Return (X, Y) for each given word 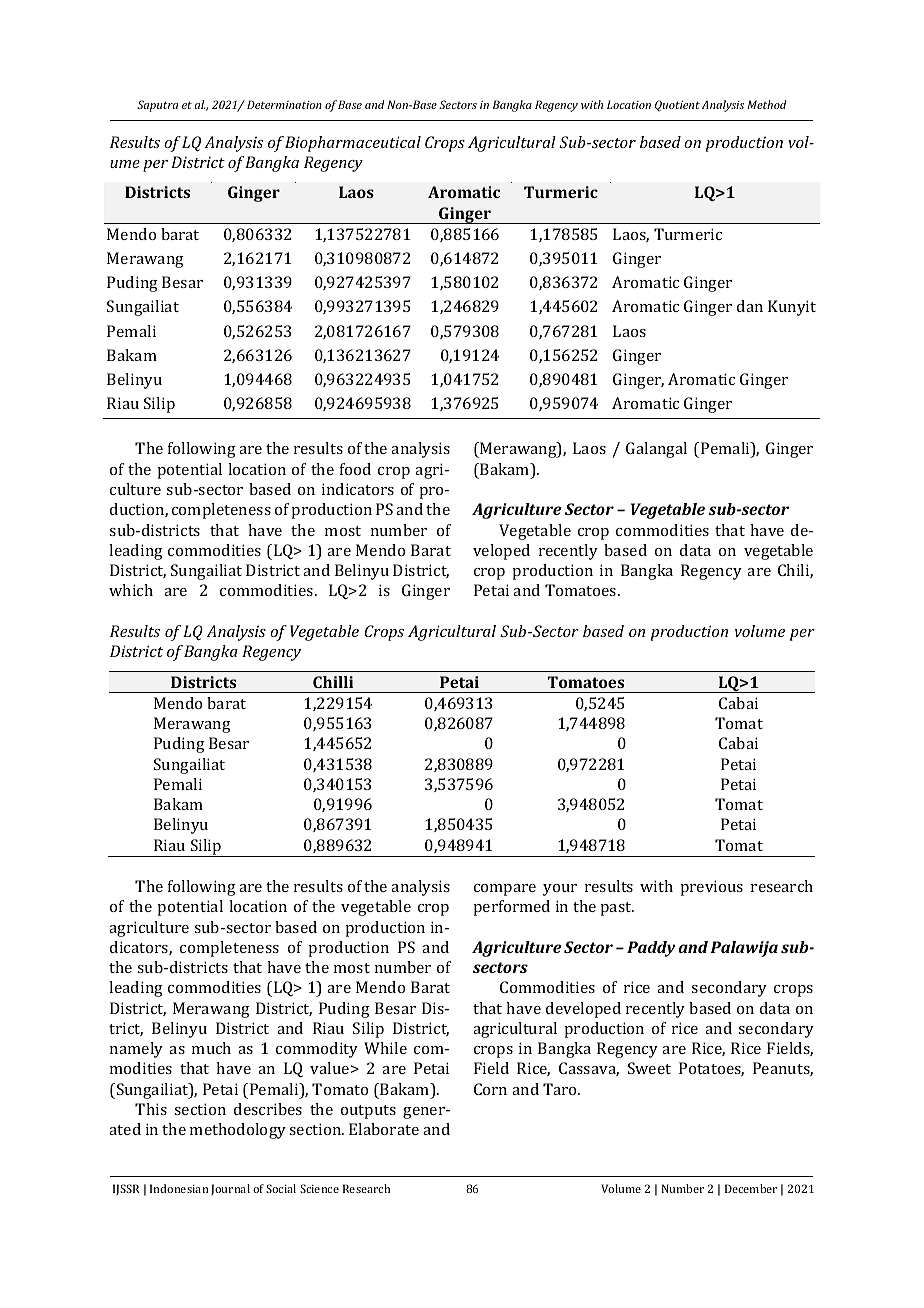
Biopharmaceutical (353, 144)
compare (505, 890)
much (211, 1048)
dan (750, 306)
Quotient (677, 106)
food (355, 469)
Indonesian (179, 1188)
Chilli (333, 682)
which (131, 590)
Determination (284, 104)
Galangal (656, 450)
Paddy (651, 949)
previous (711, 888)
